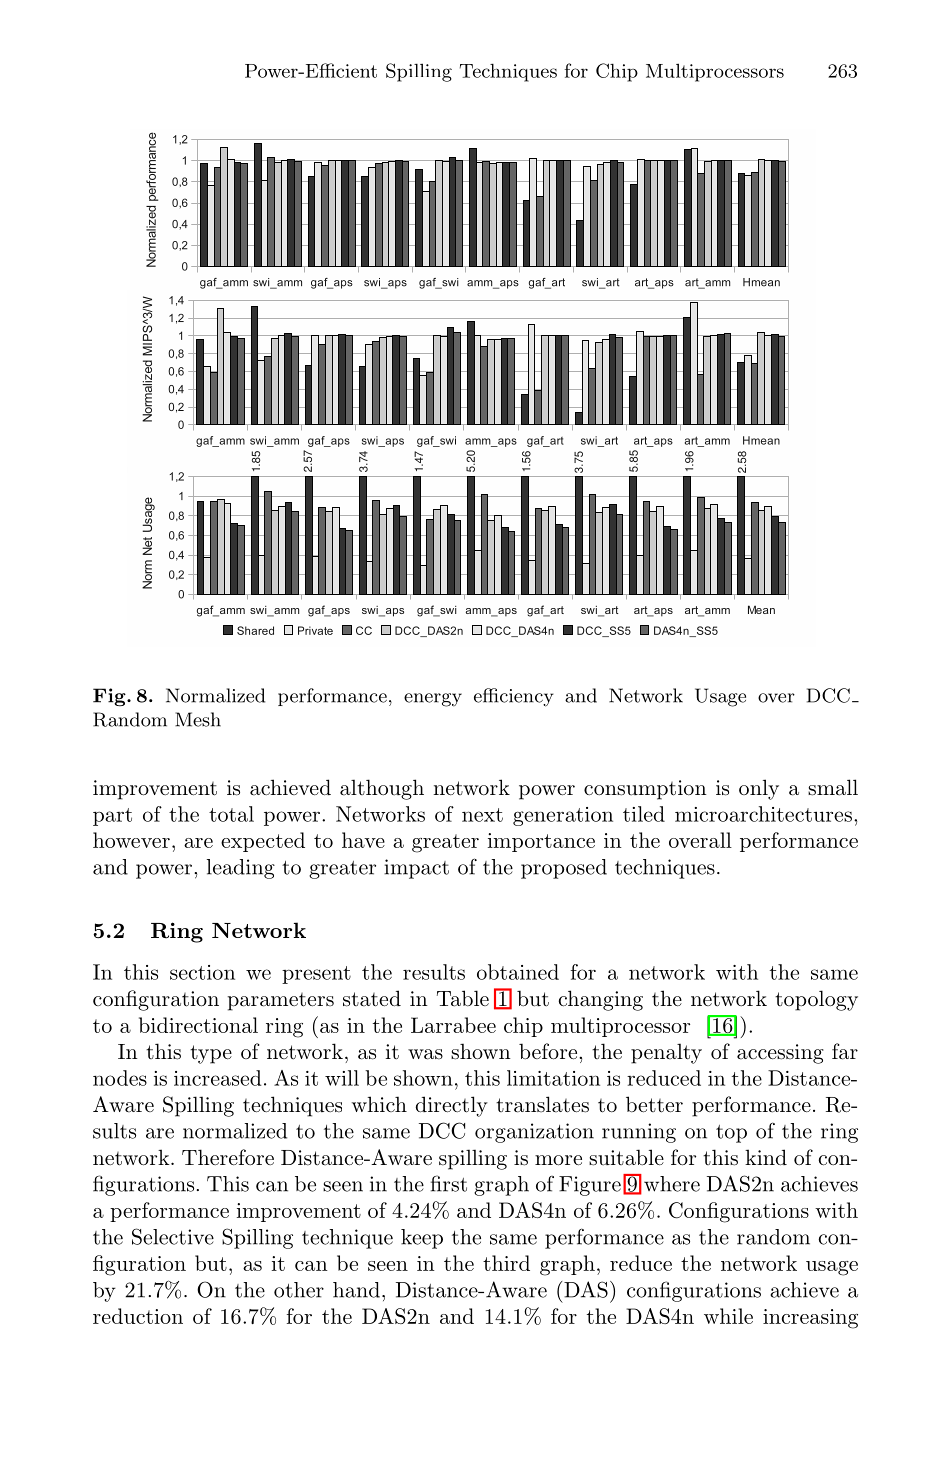 The image size is (952, 1461). I want to click on topology, so click(816, 1000).
